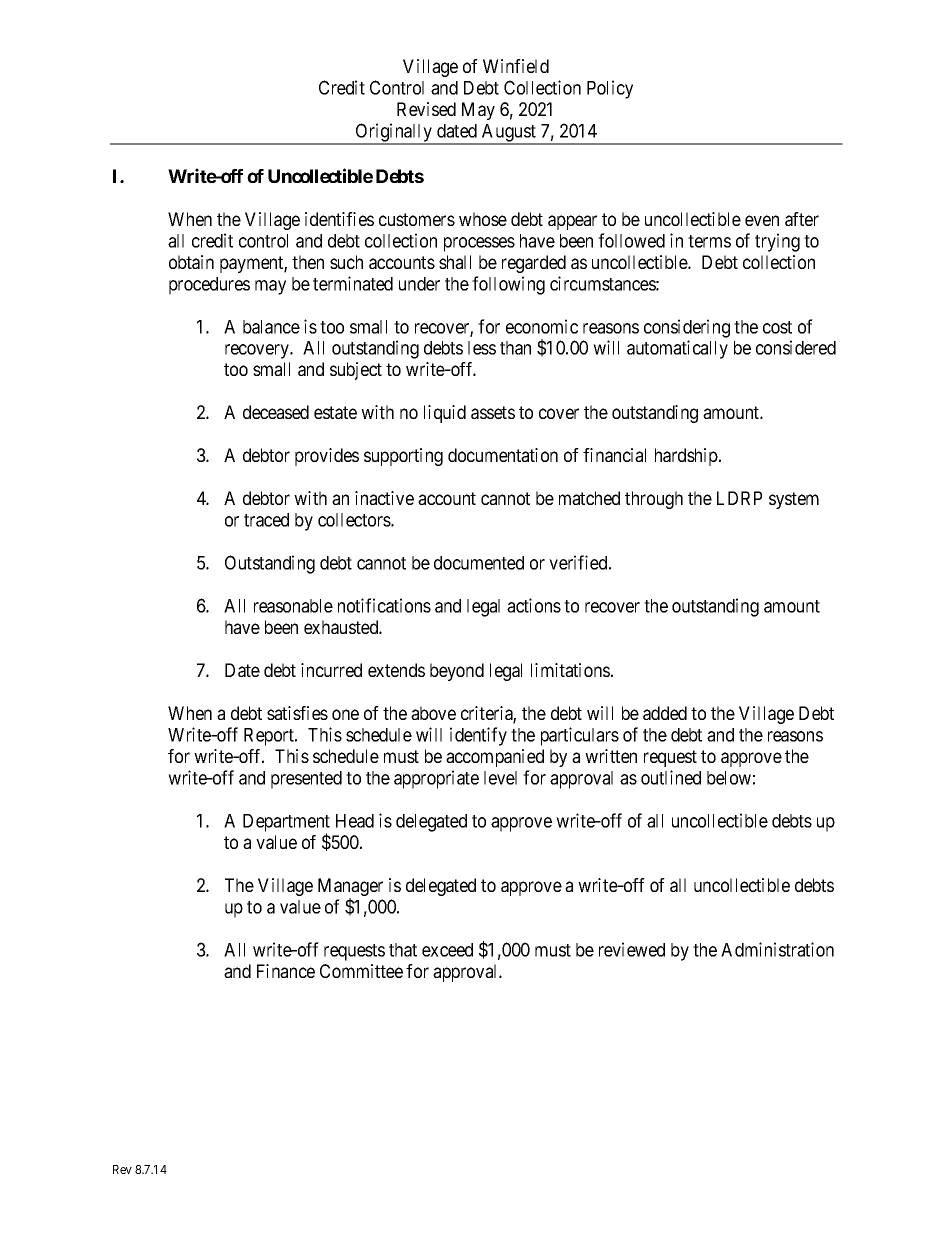 Image resolution: width=952 pixels, height=1233 pixels. Describe the element at coordinates (308, 262) in the image. I see `then` at that location.
